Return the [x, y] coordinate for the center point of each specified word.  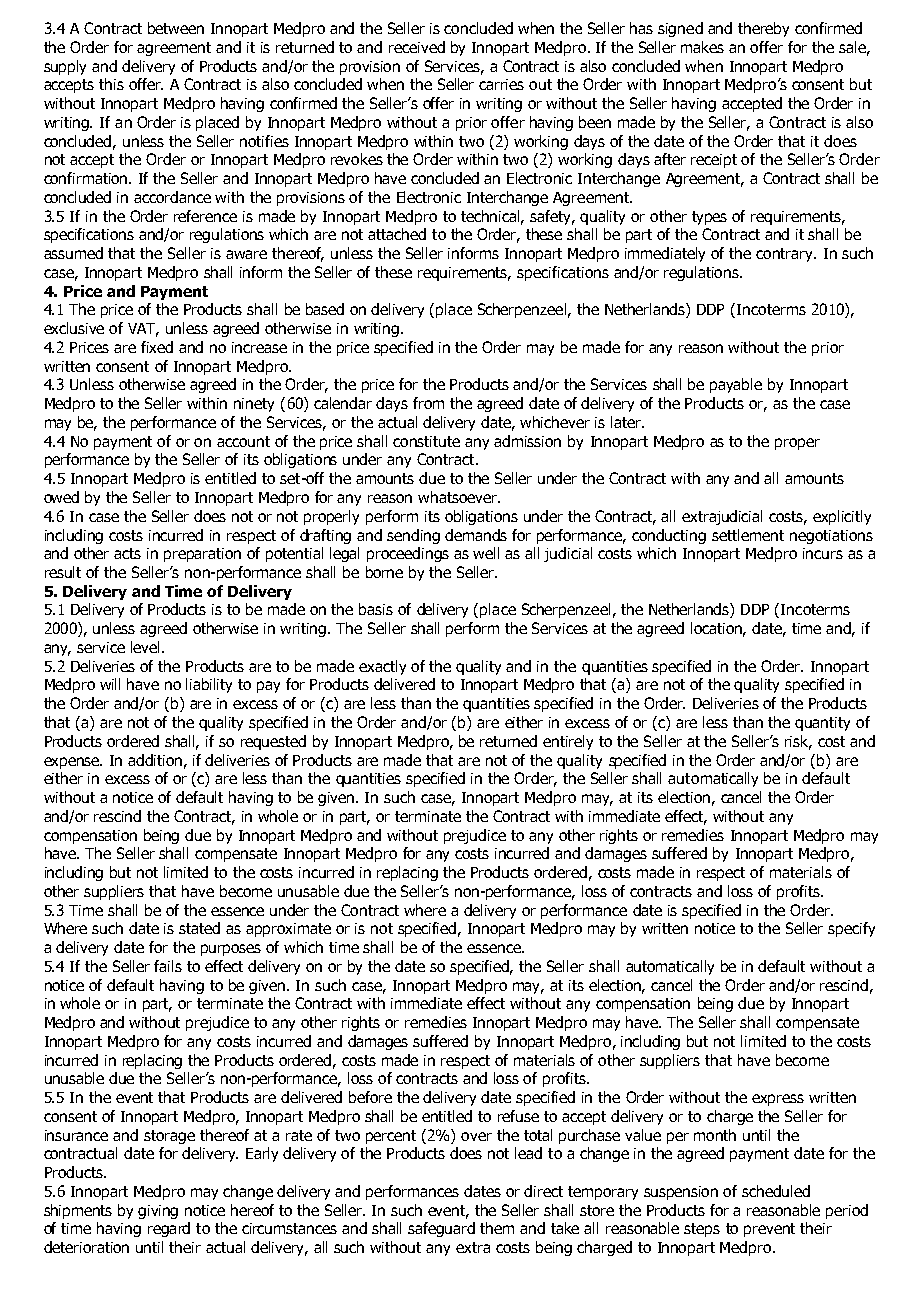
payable [736, 385]
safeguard [441, 1229]
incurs [823, 553]
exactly [382, 667]
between [176, 28]
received [417, 47]
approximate [288, 930]
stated [199, 928]
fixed [157, 347]
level [147, 647]
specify [851, 929]
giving [158, 1212]
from [428, 403]
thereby [763, 29]
